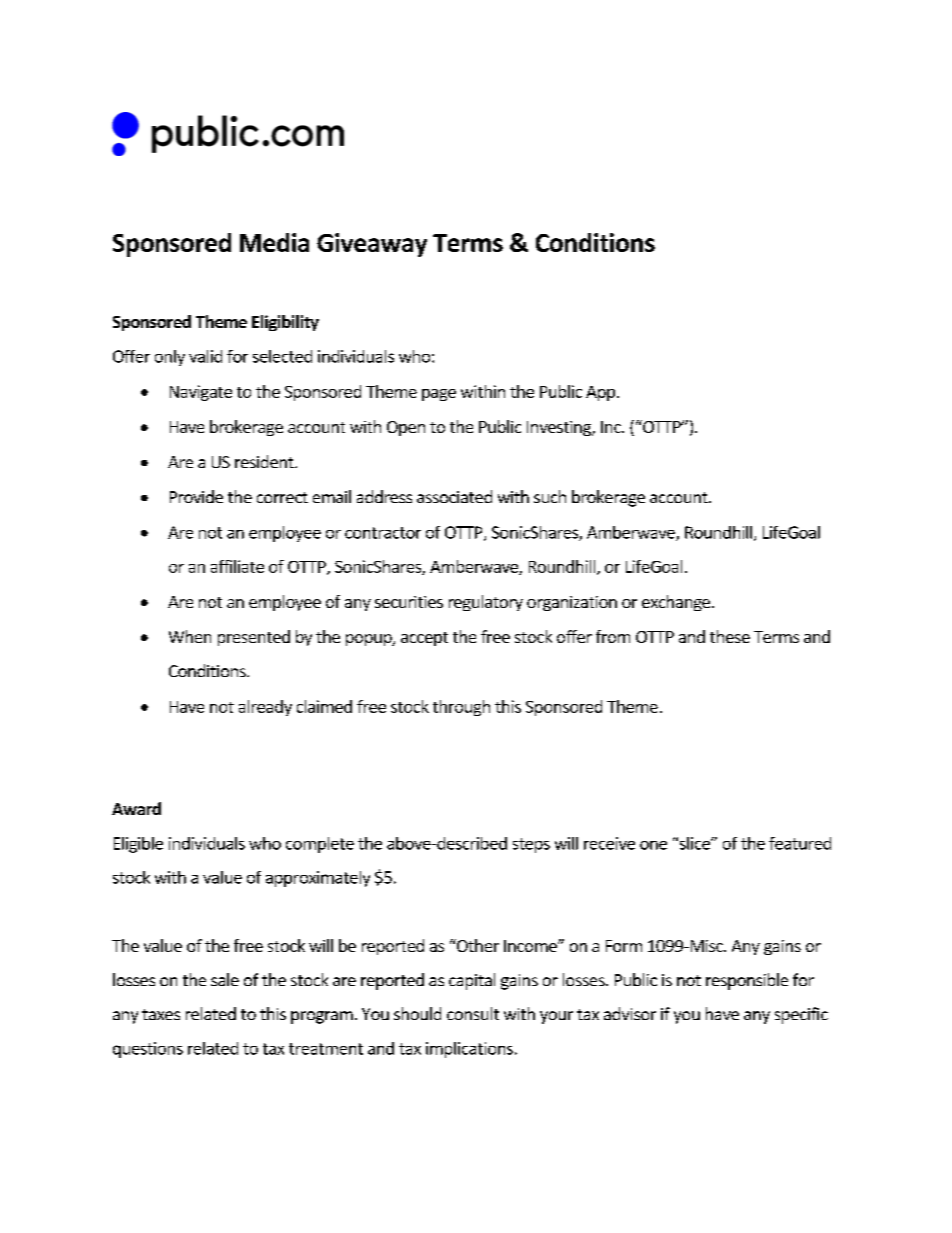  I want to click on Giveaway, so click(372, 245).
